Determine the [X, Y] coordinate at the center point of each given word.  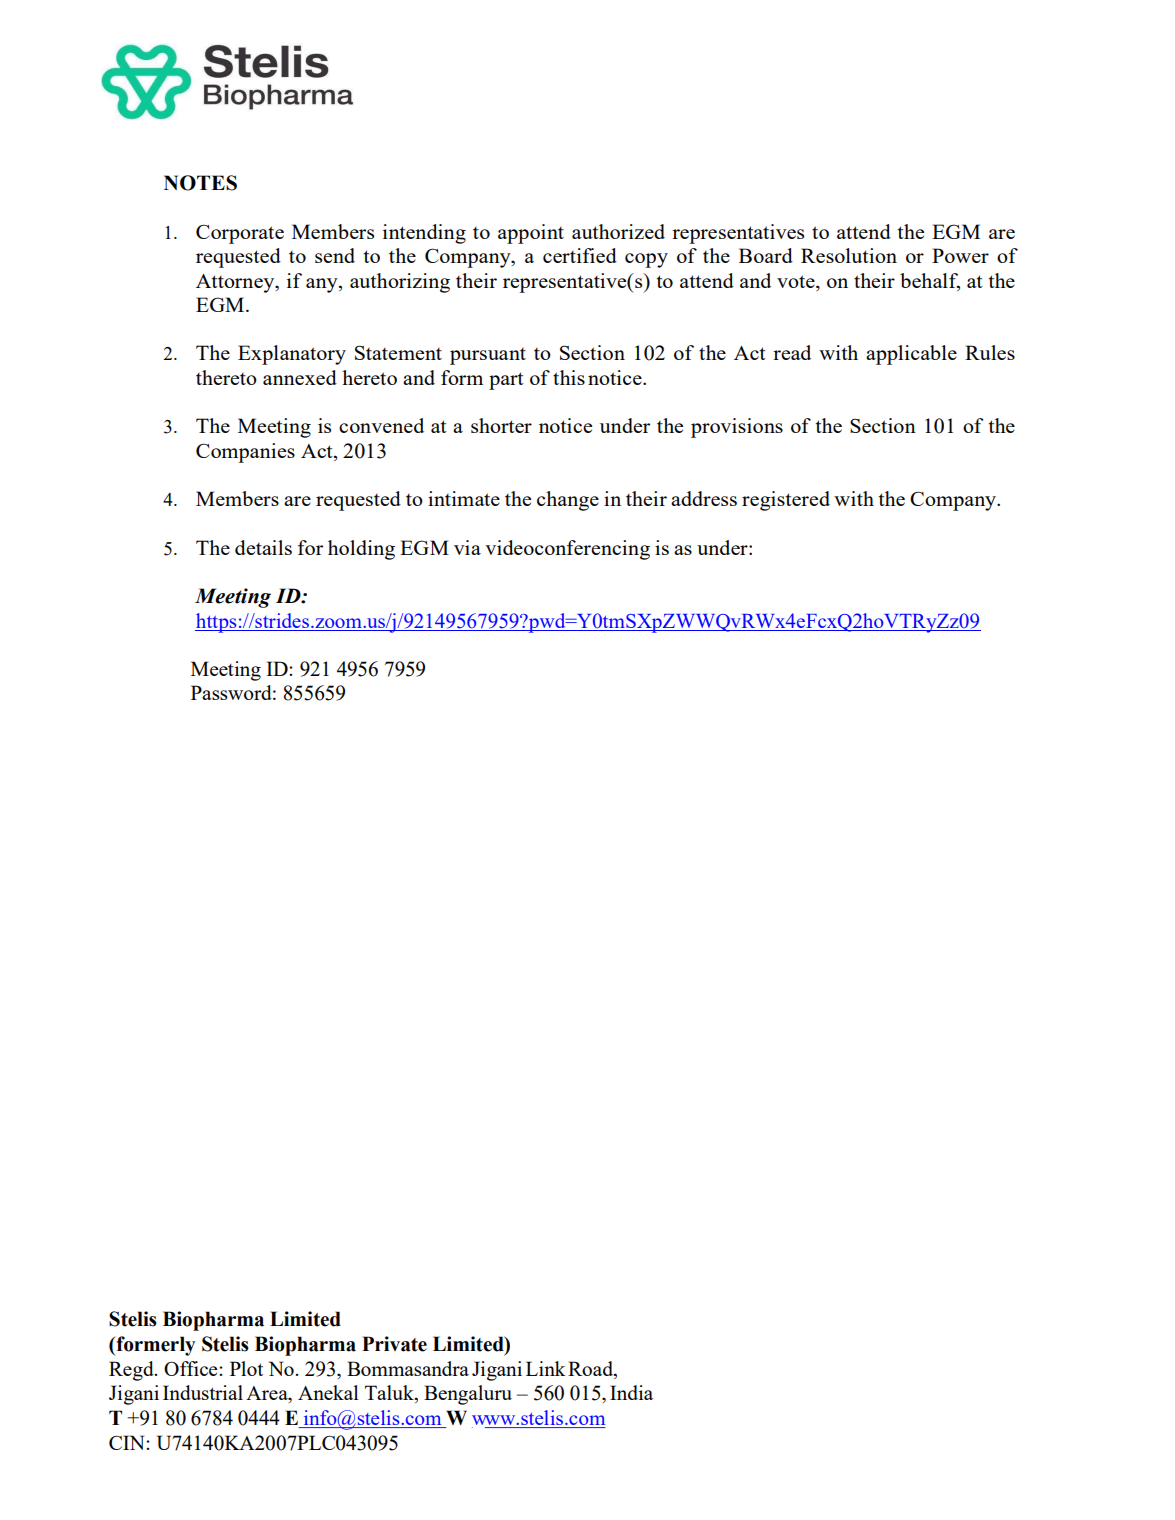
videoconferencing [567, 550]
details [263, 547]
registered [786, 501]
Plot [246, 1368]
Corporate [240, 234]
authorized [618, 231]
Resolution [849, 255]
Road [591, 1368]
